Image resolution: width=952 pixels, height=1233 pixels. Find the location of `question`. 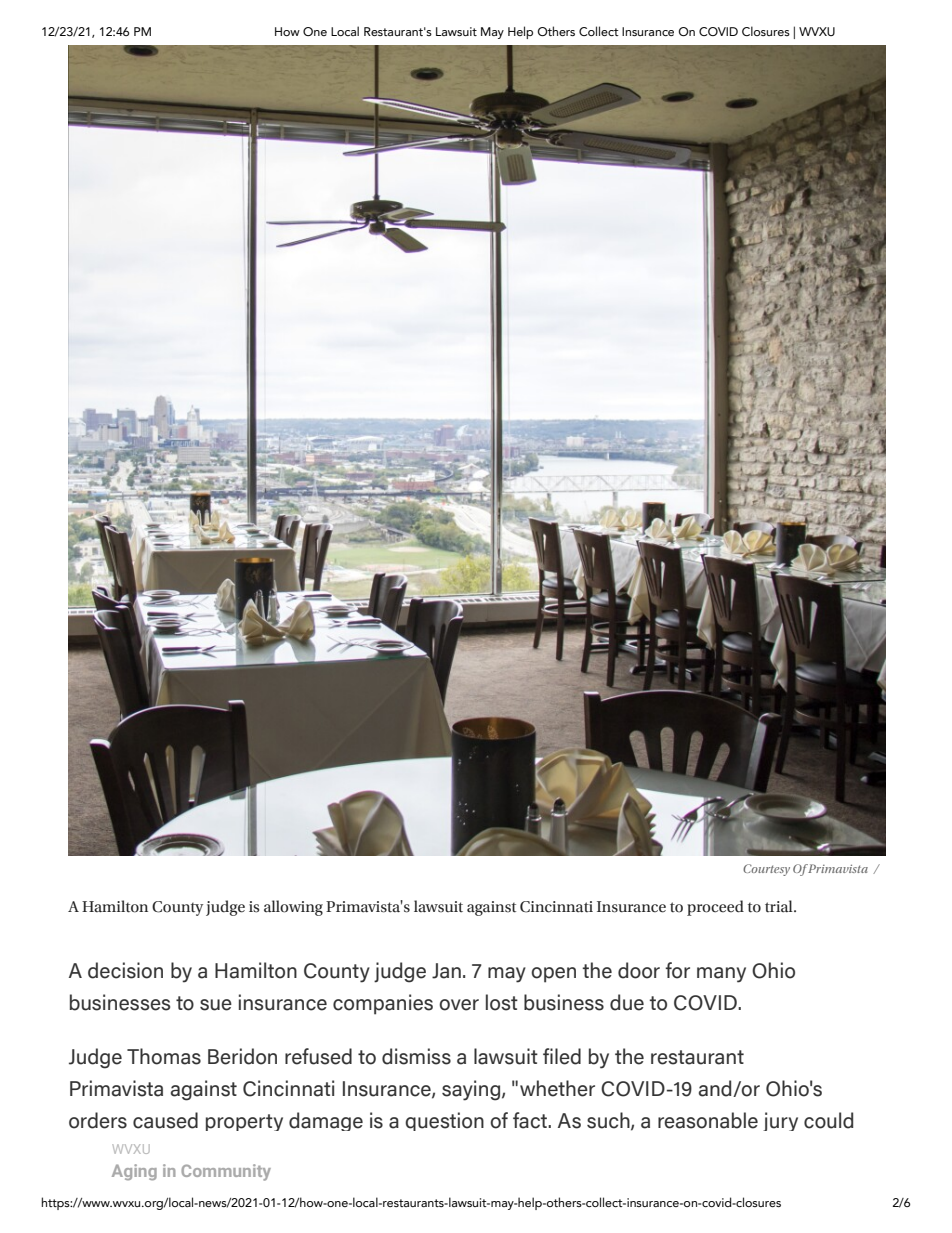

question is located at coordinates (444, 1121).
